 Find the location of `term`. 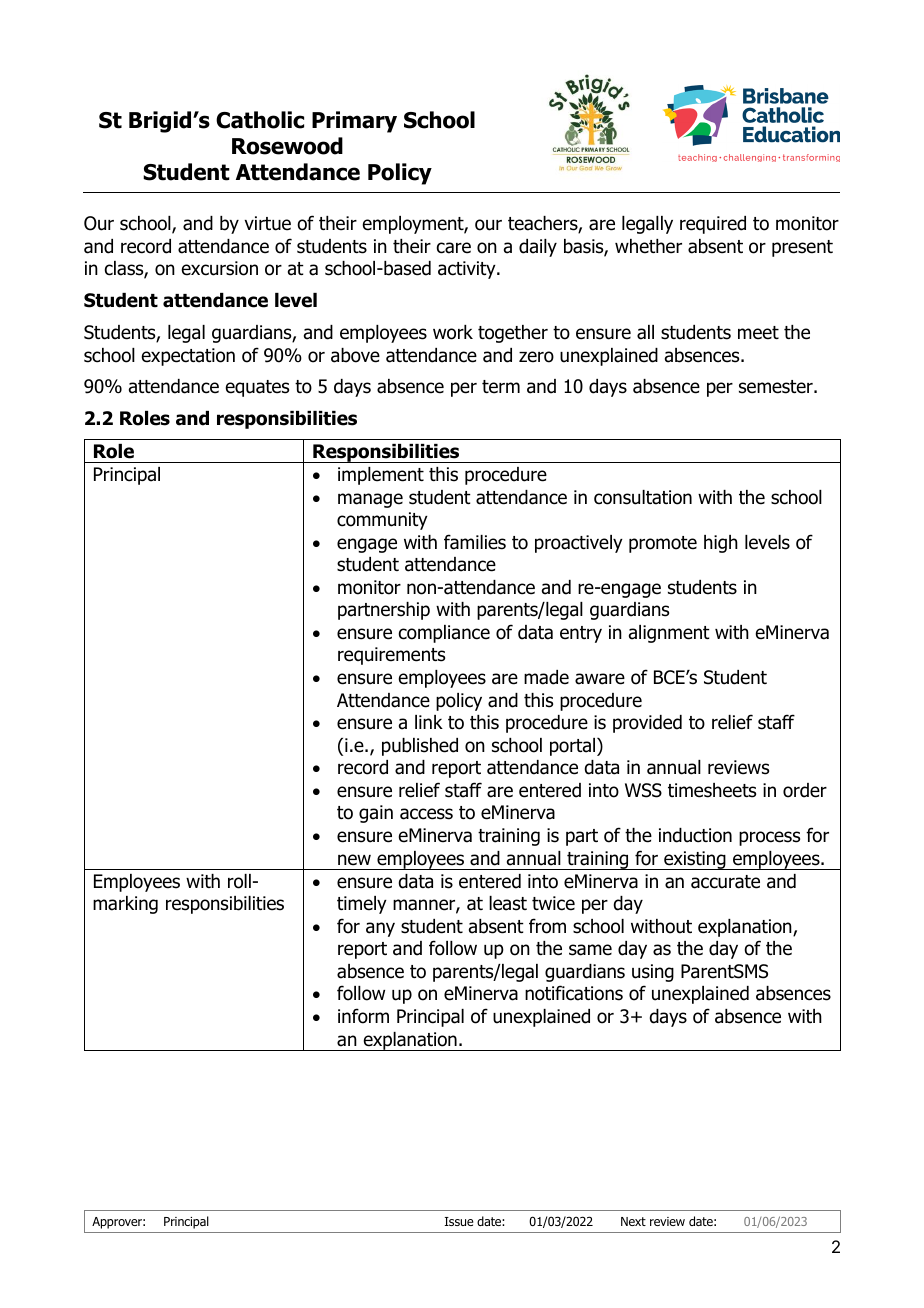

term is located at coordinates (501, 387).
